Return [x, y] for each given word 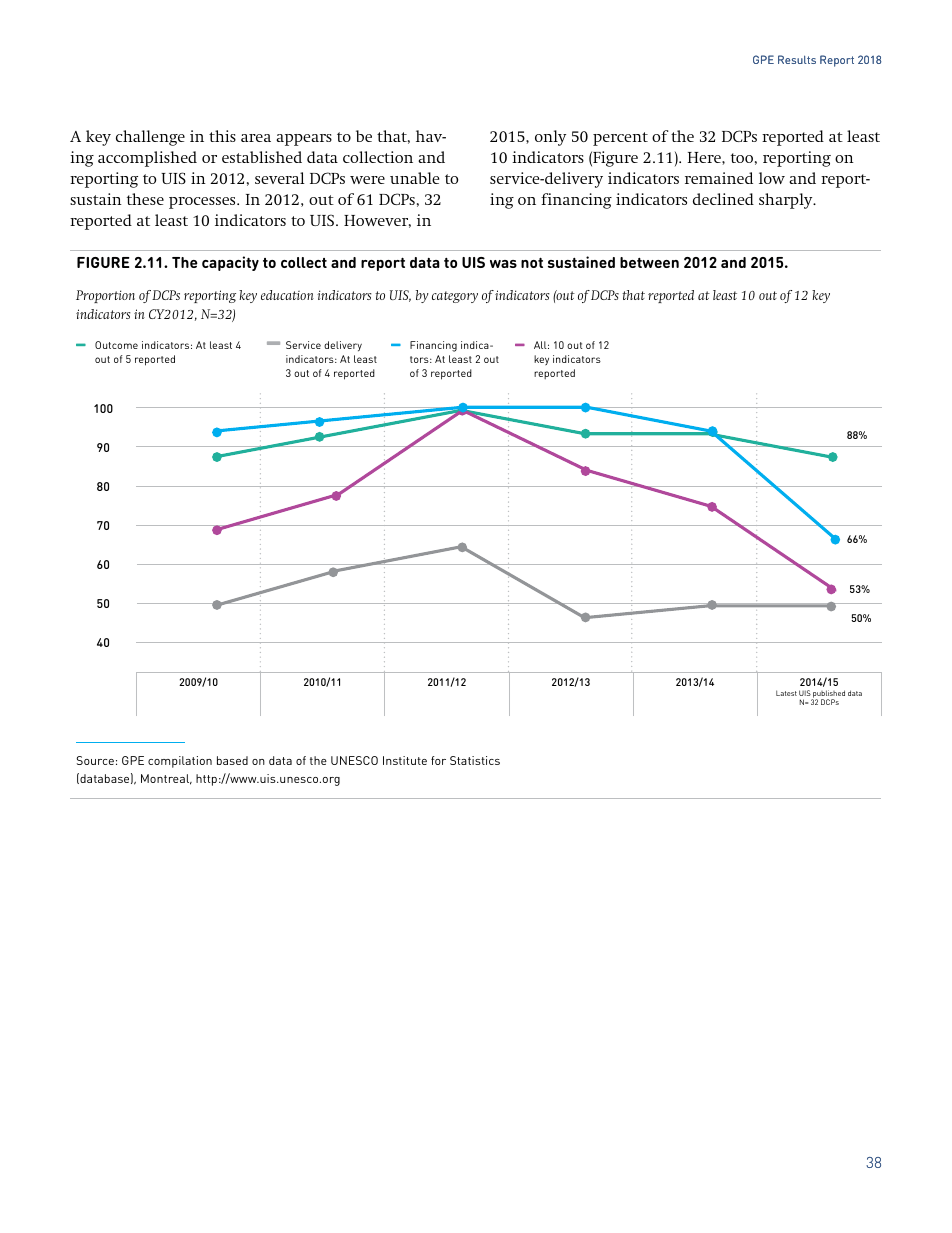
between [649, 262]
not [532, 262]
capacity [230, 263]
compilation [180, 762]
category [455, 297]
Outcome [116, 345]
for [438, 760]
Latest [786, 693]
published [828, 695]
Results [797, 59]
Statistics [475, 760]
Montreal [166, 779]
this [222, 136]
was [503, 264]
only [550, 138]
